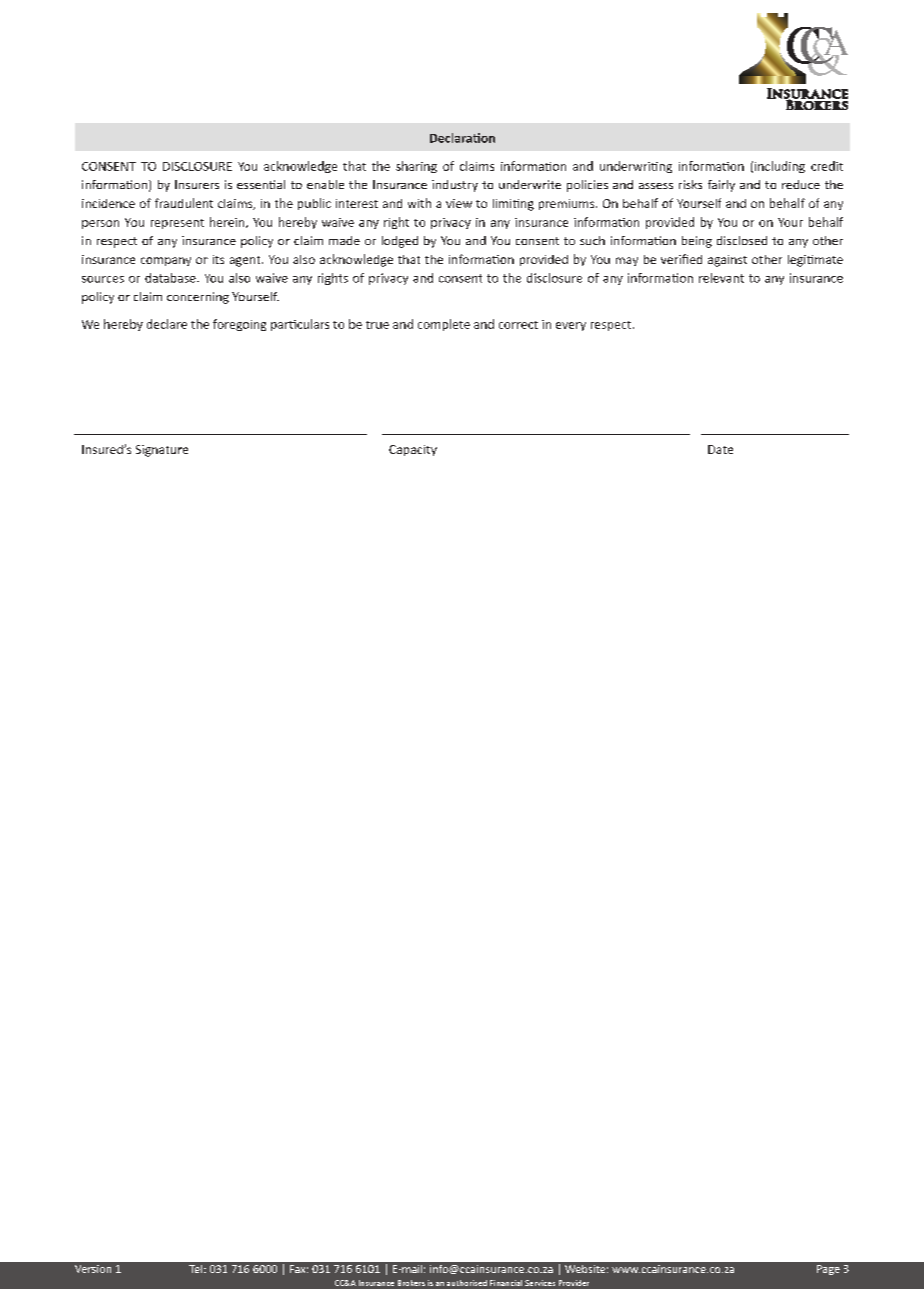 The image size is (924, 1308). I want to click on Capacity, so click(413, 450).
